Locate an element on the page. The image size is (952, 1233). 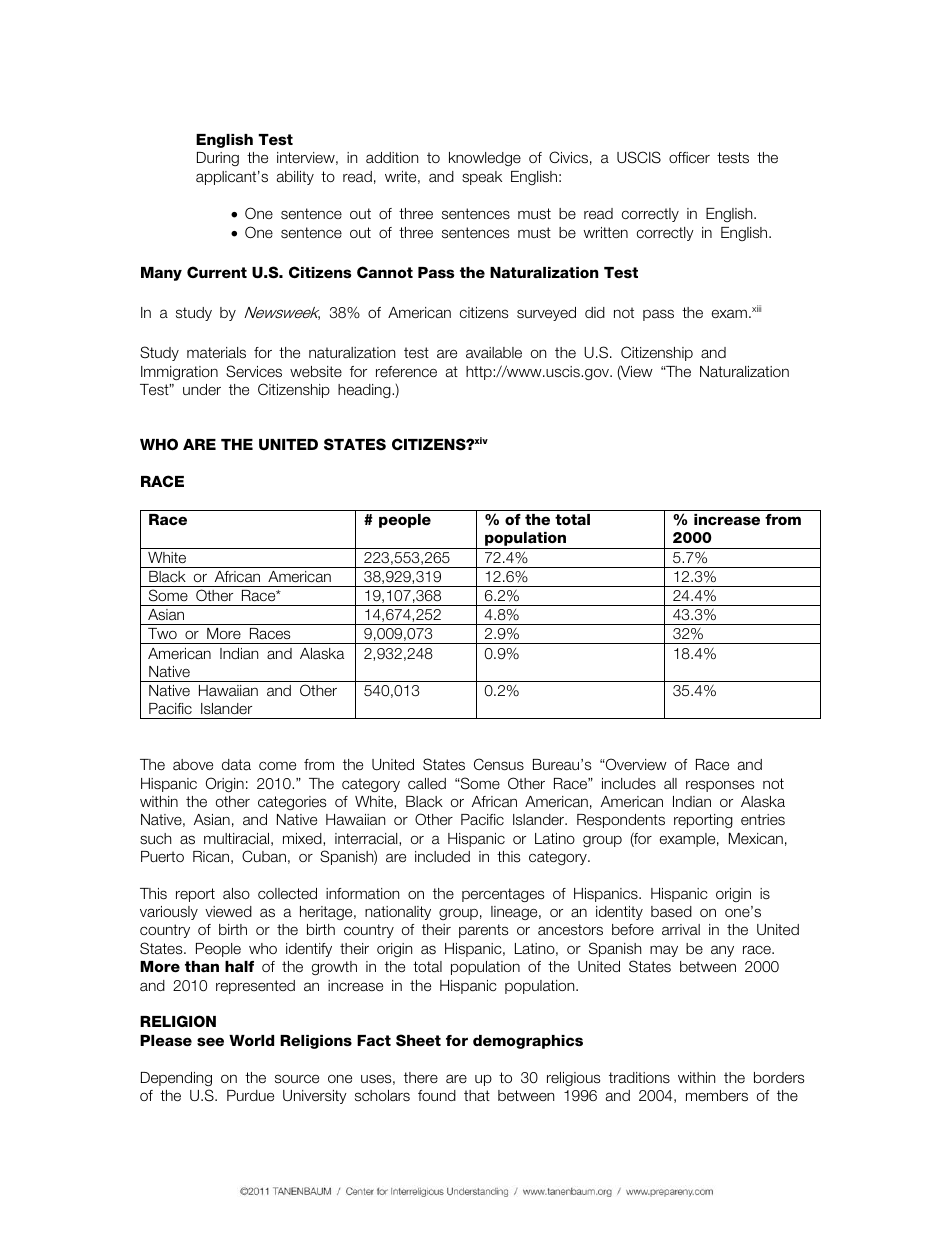
see is located at coordinates (210, 1042).
